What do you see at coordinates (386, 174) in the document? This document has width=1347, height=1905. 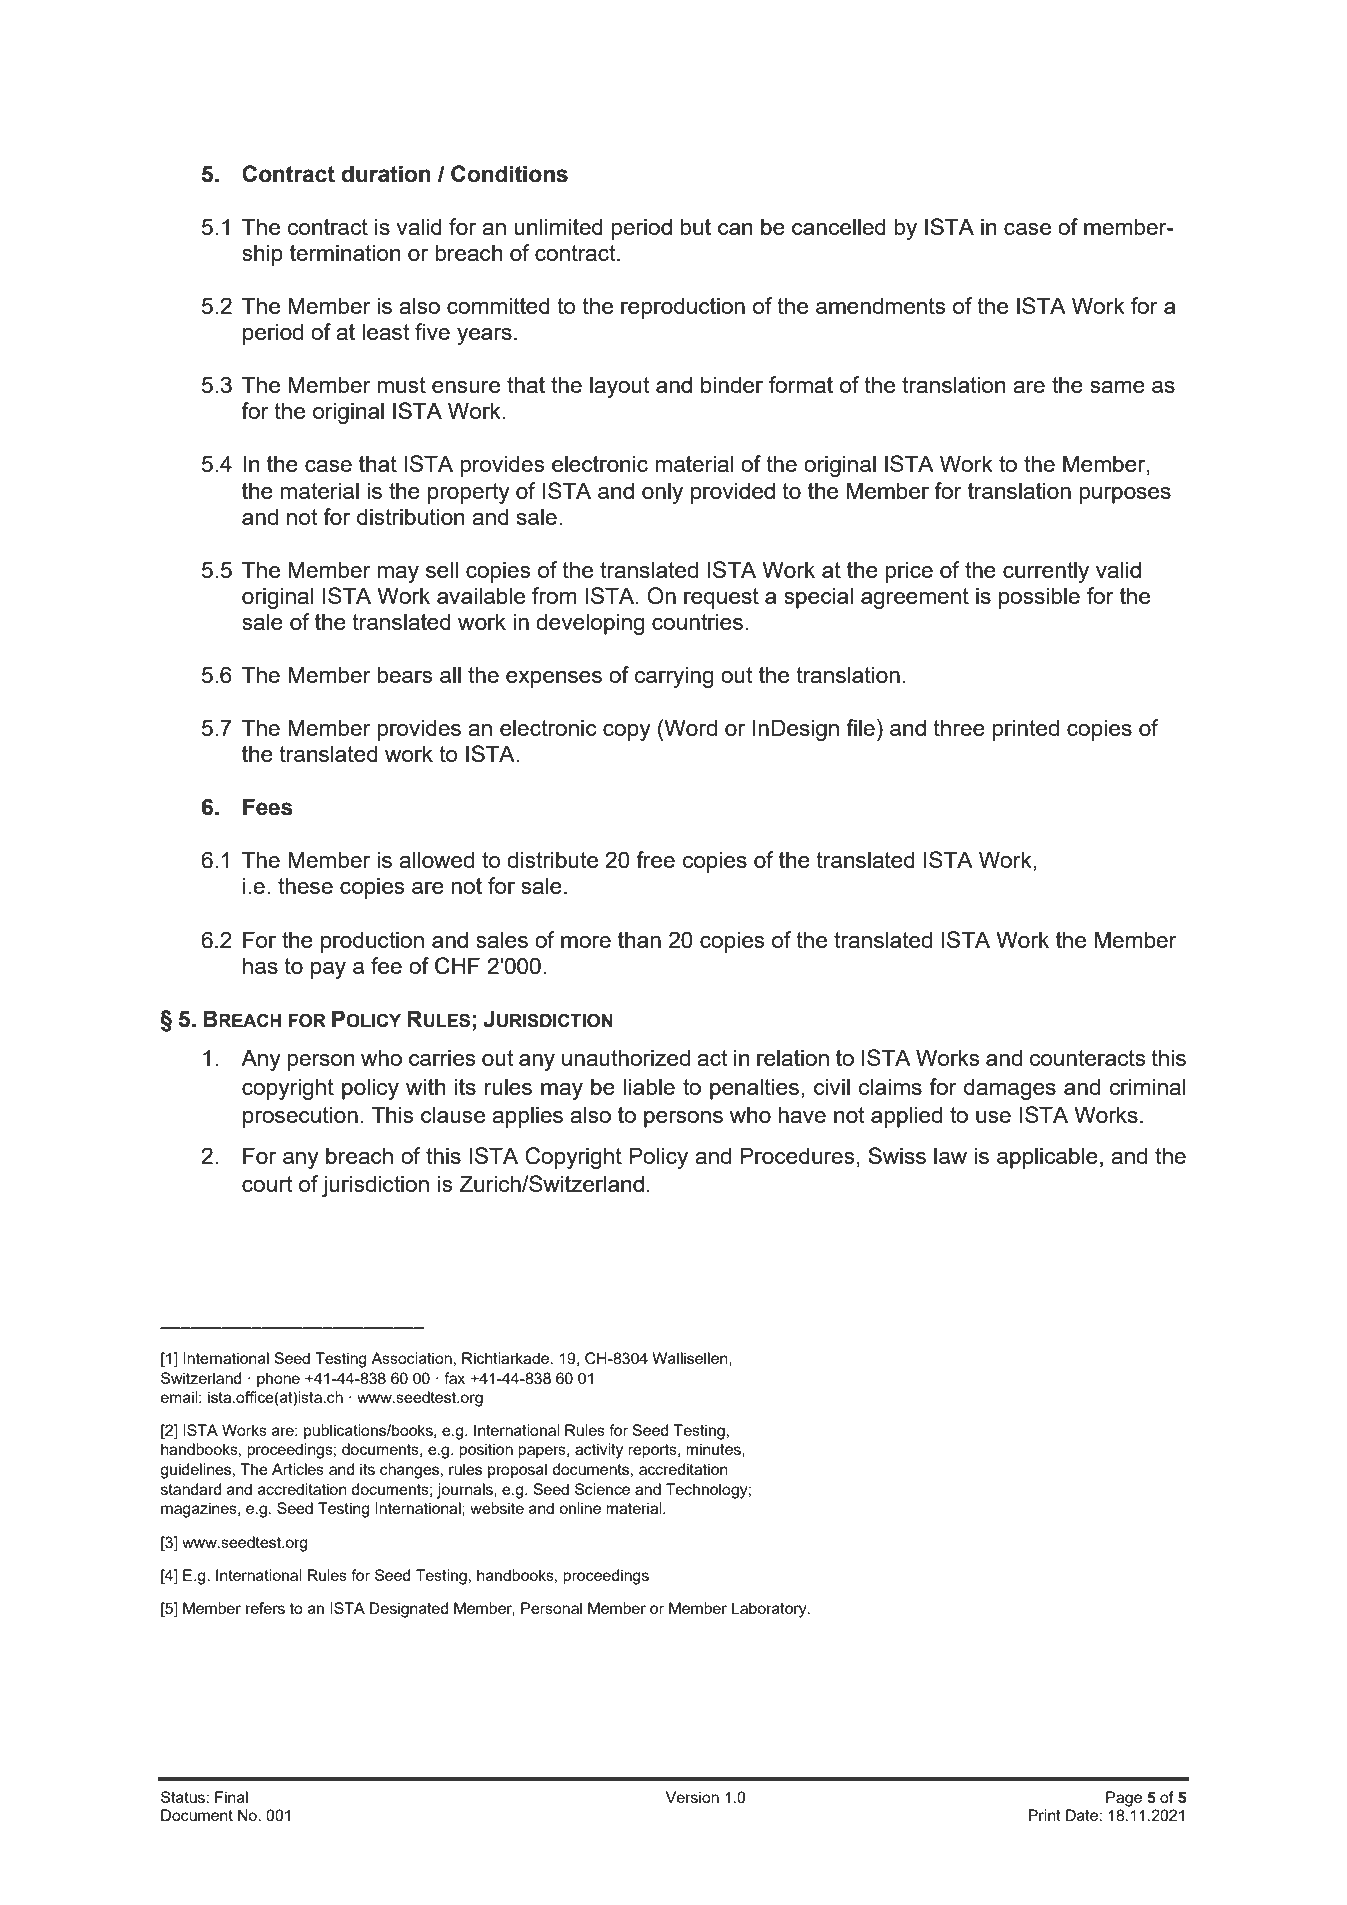 I see `duration` at bounding box center [386, 174].
